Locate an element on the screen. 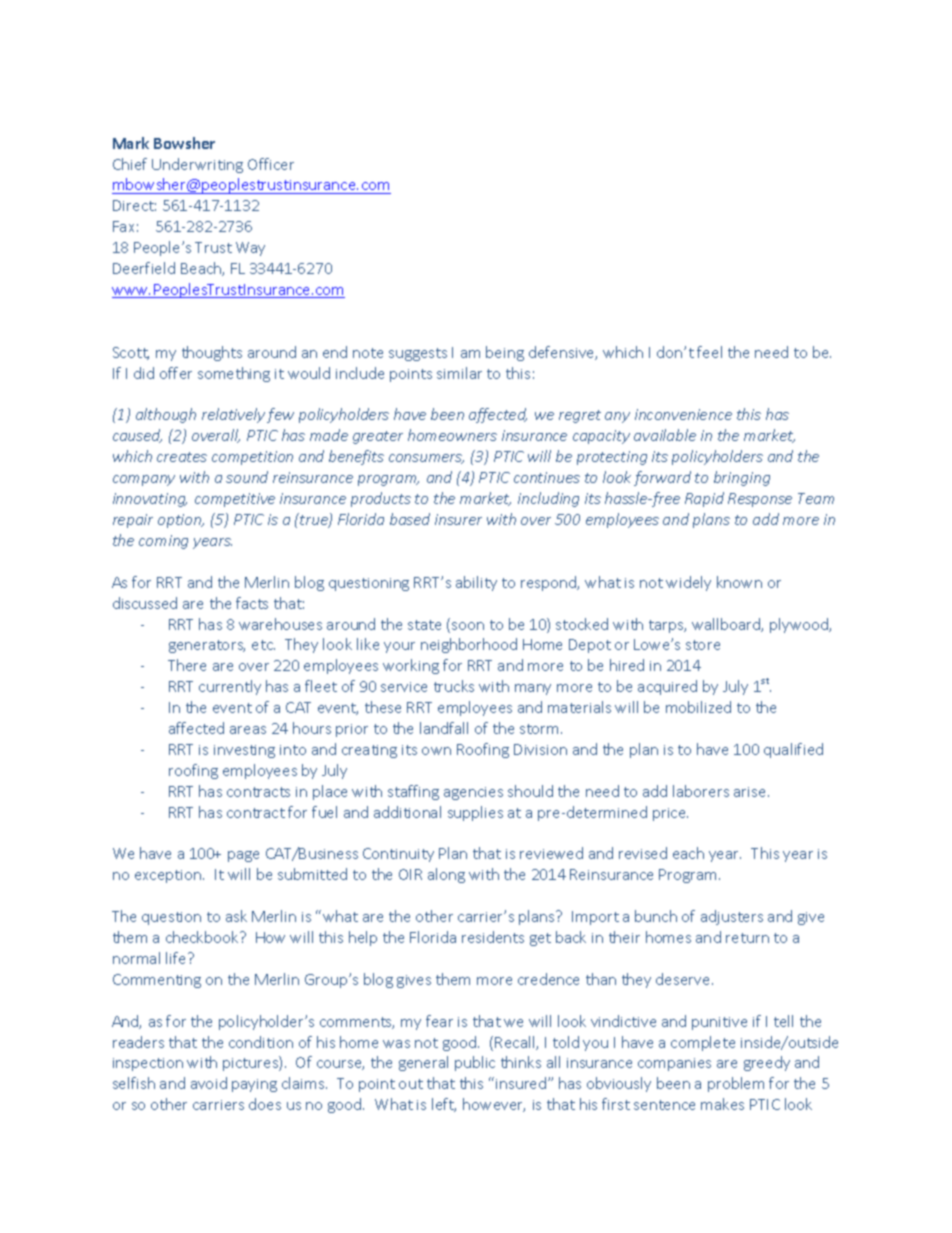 The height and width of the screenshot is (1233, 952). feel is located at coordinates (709, 352).
